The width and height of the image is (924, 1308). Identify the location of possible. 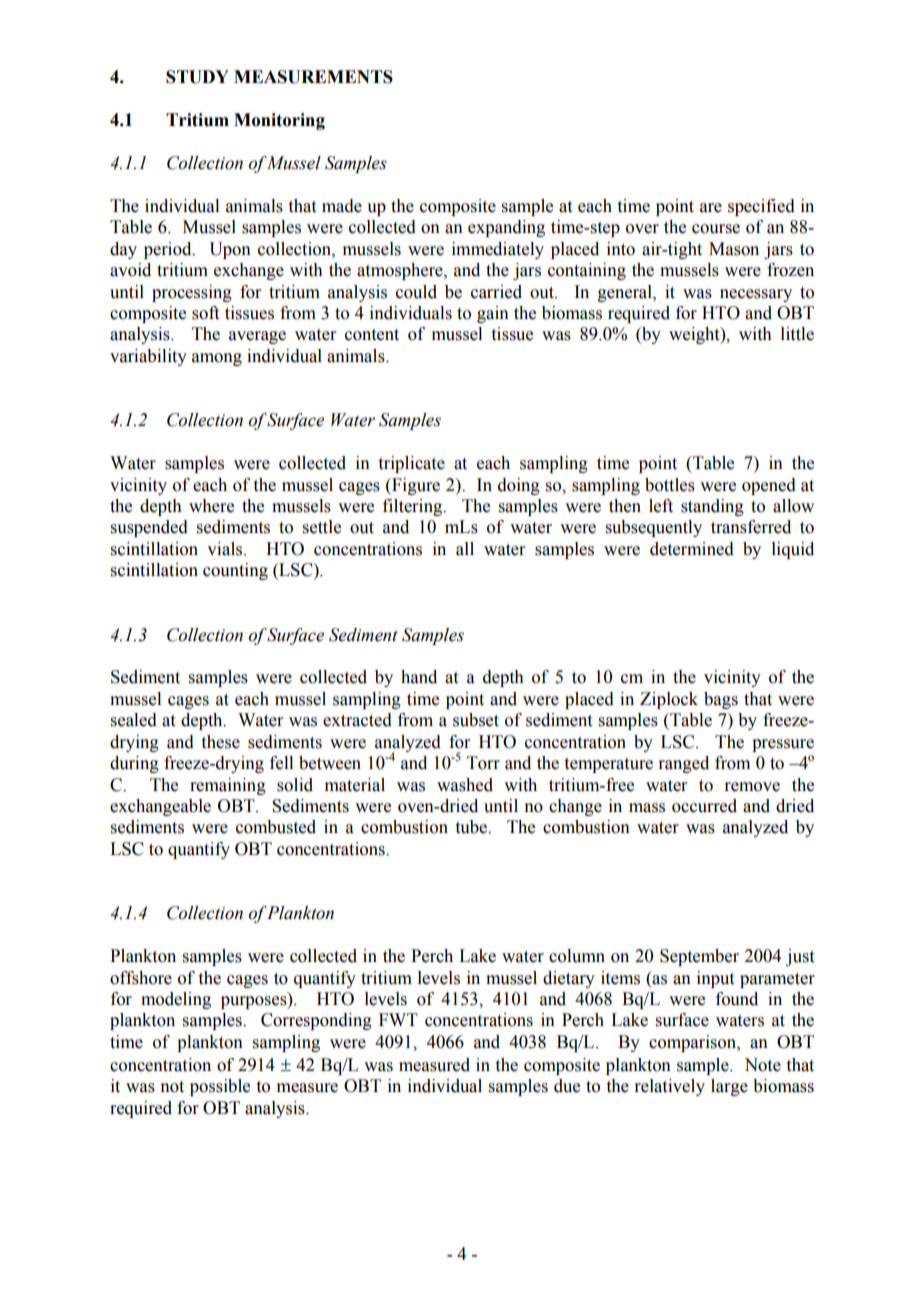
(220, 1087).
